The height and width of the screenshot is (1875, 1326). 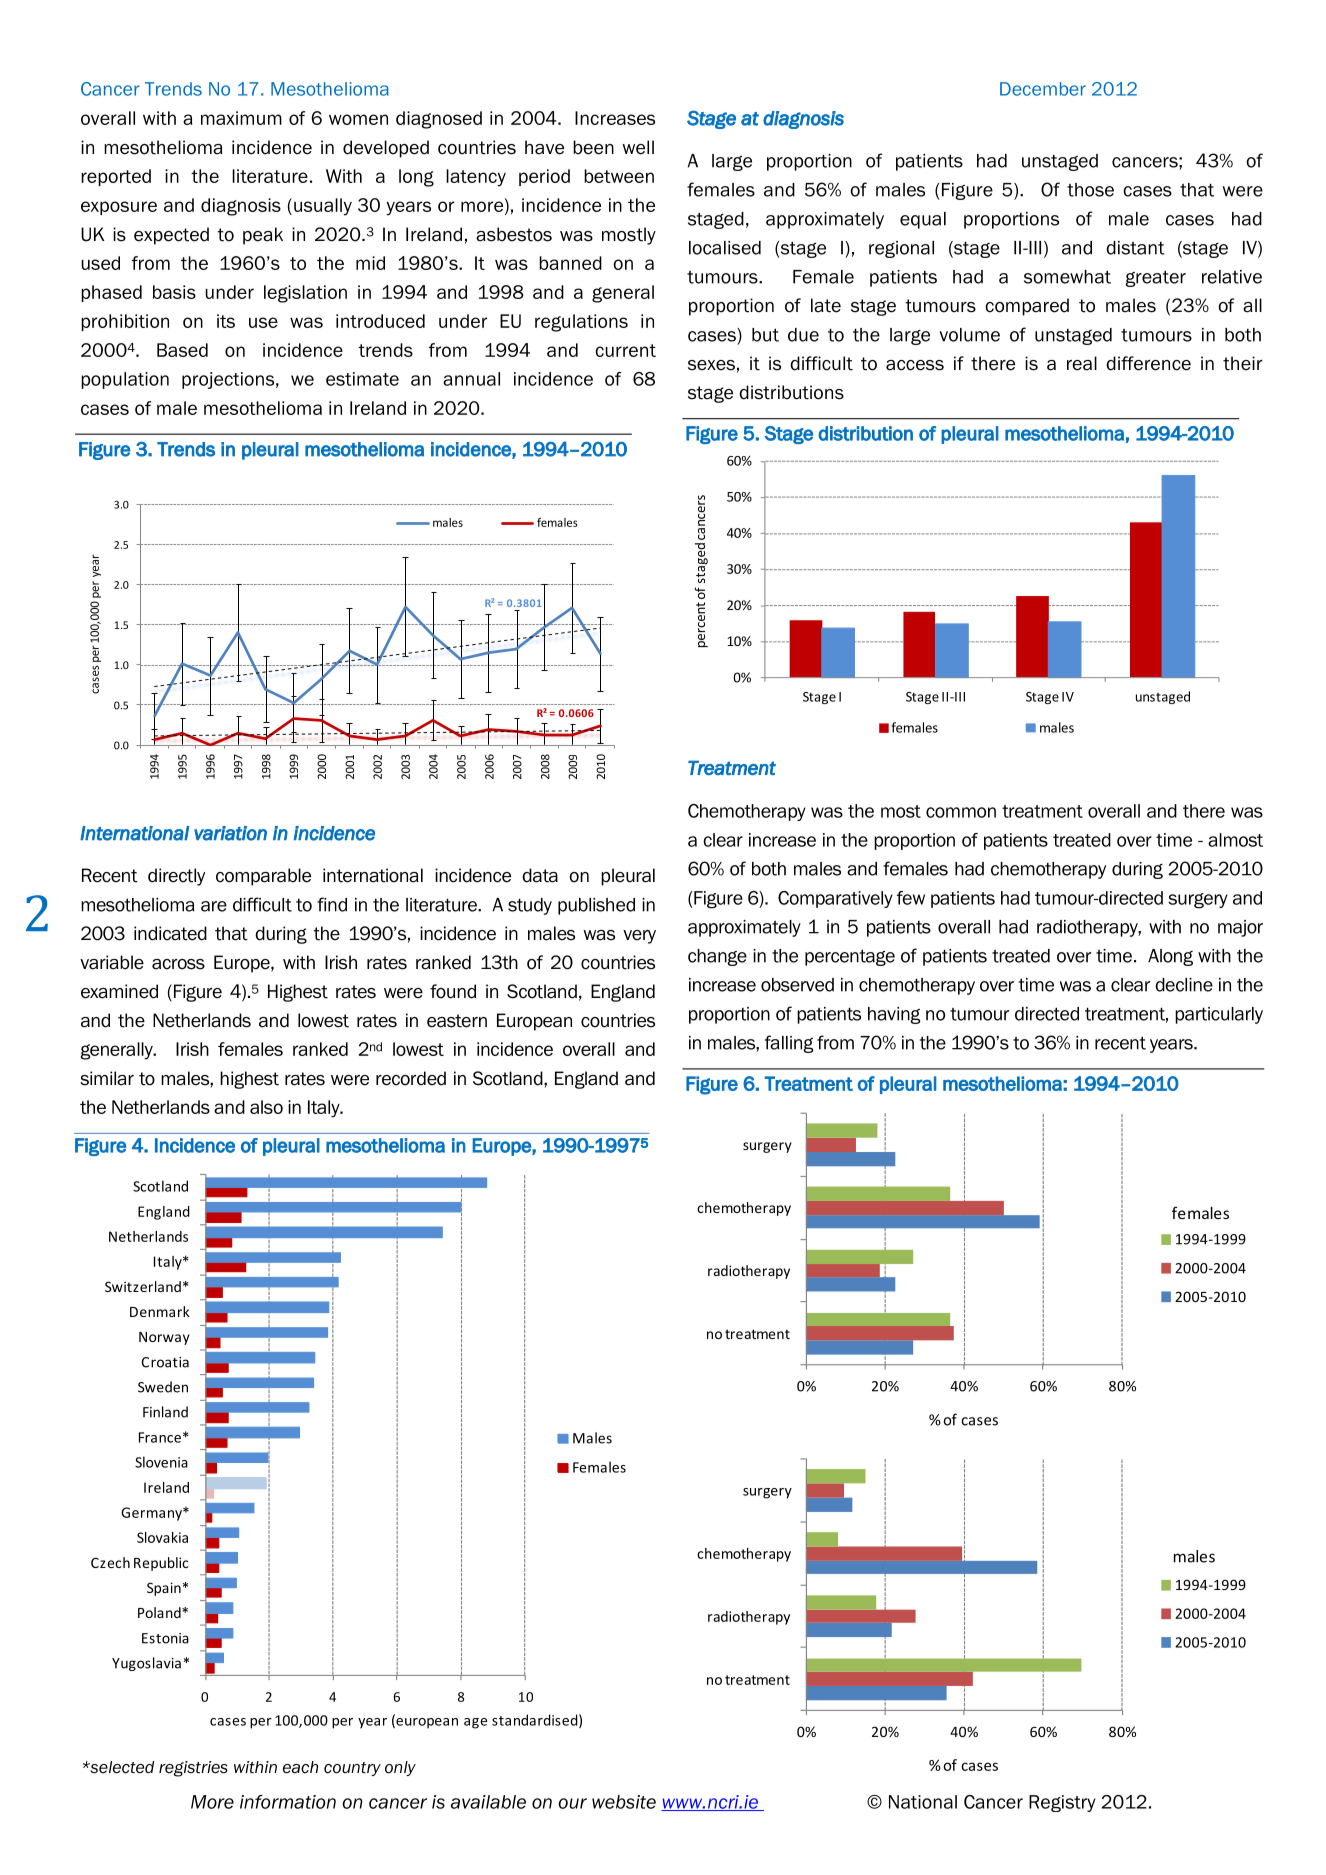 I want to click on those, so click(x=1090, y=190).
